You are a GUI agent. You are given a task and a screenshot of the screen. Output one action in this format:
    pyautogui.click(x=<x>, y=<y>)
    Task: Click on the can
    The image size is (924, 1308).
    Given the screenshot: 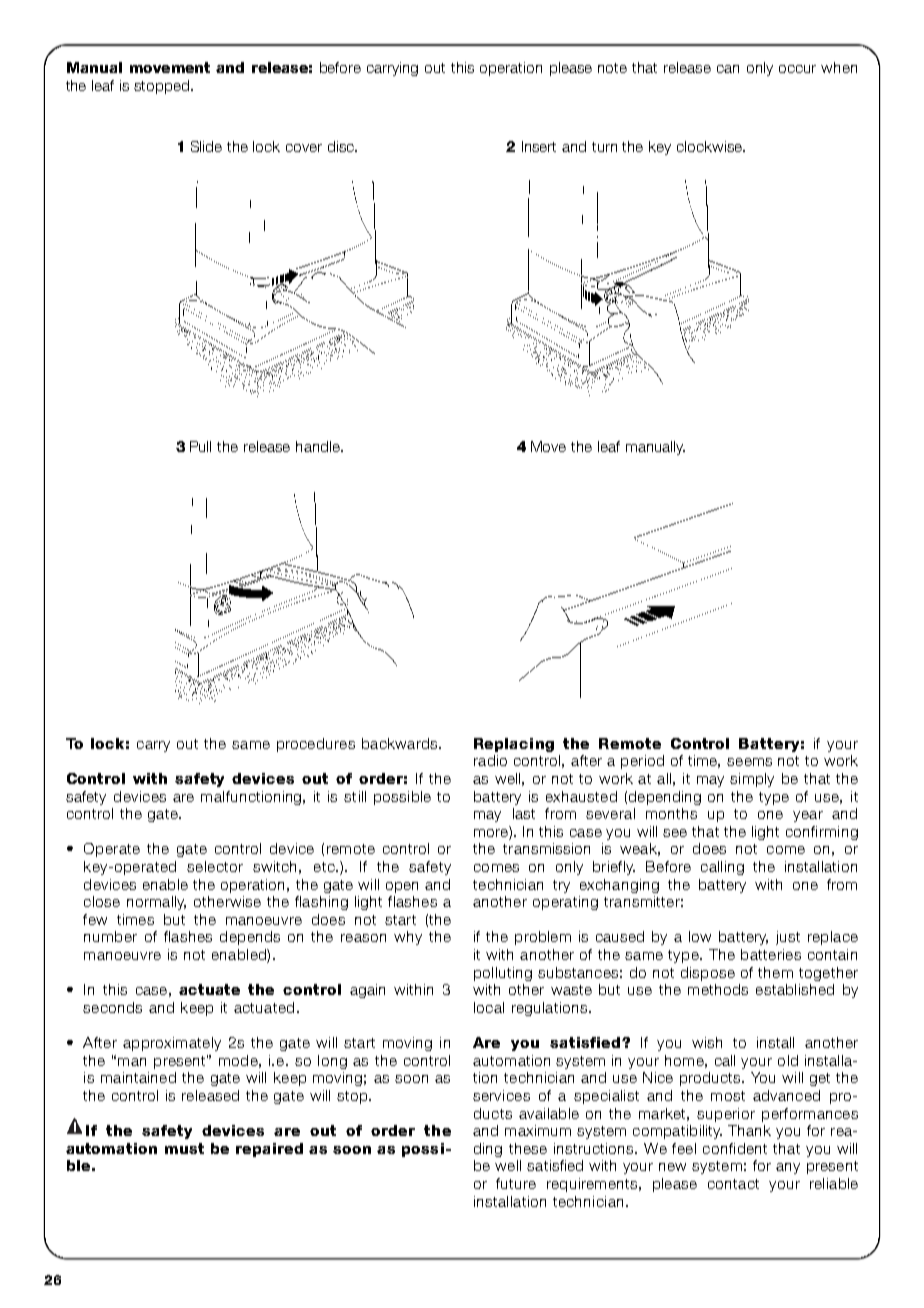 What is the action you would take?
    pyautogui.click(x=728, y=69)
